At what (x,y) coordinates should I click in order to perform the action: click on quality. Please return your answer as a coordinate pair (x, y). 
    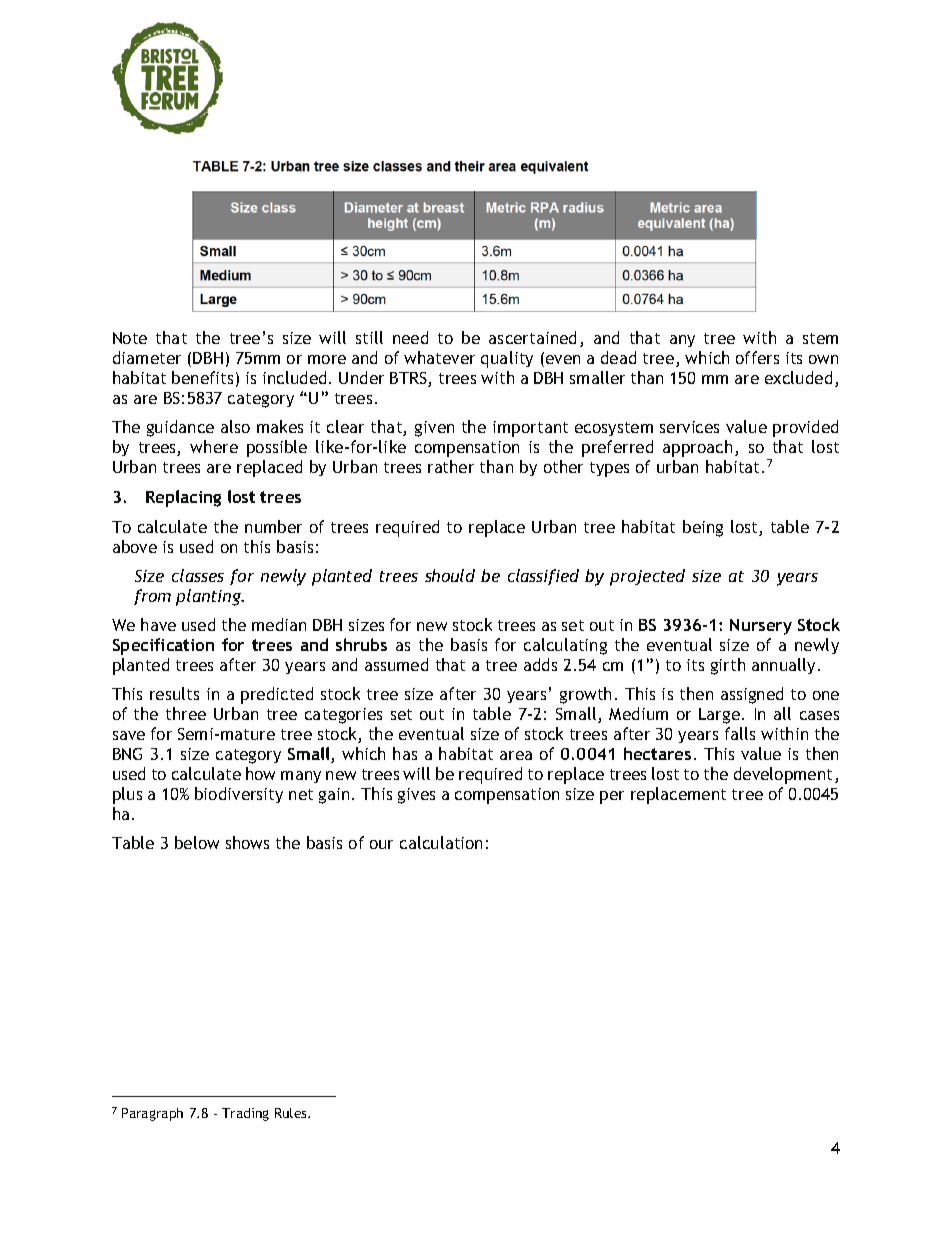
    Looking at the image, I should click on (507, 359).
